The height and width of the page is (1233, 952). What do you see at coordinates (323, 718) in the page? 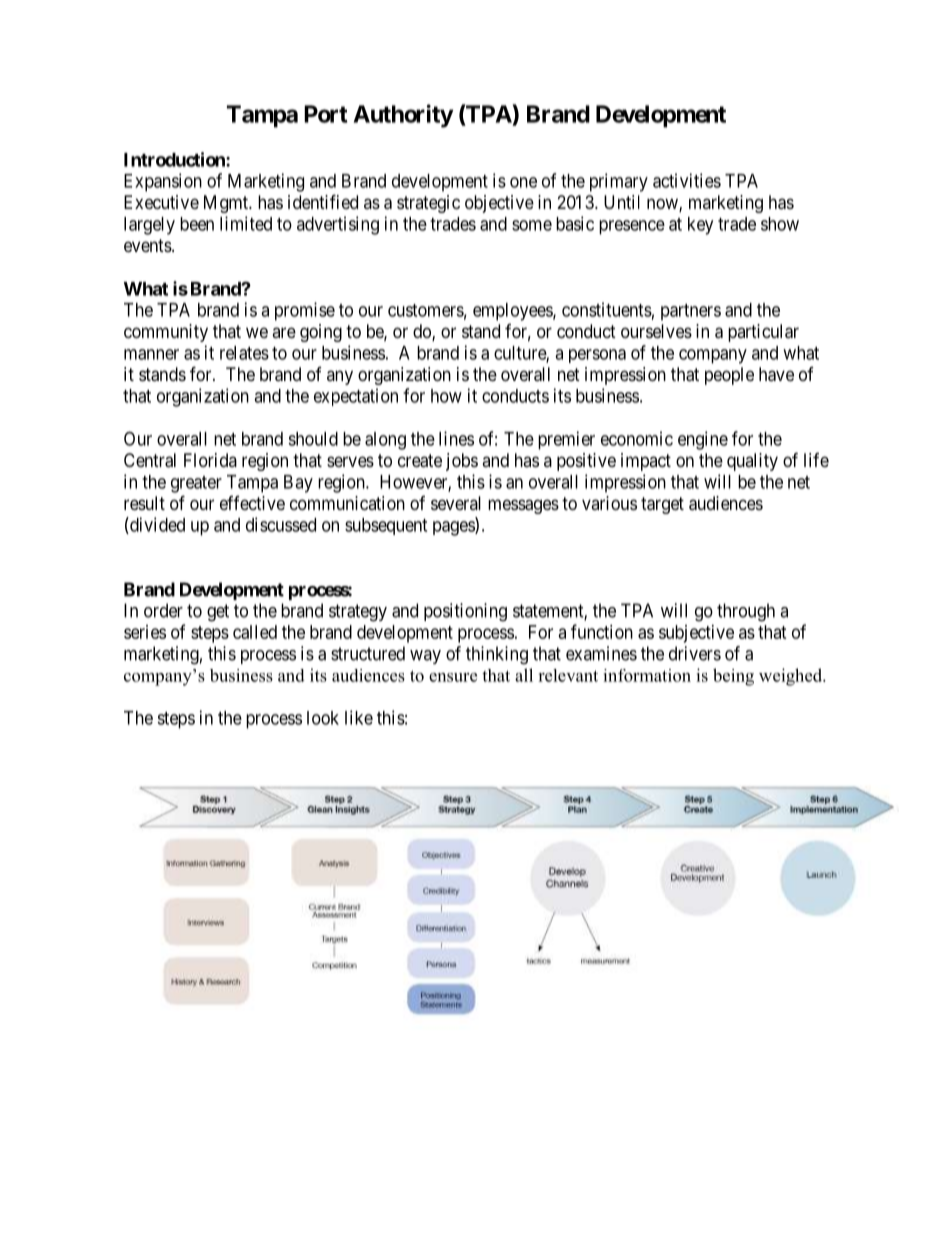
I see `look` at bounding box center [323, 718].
